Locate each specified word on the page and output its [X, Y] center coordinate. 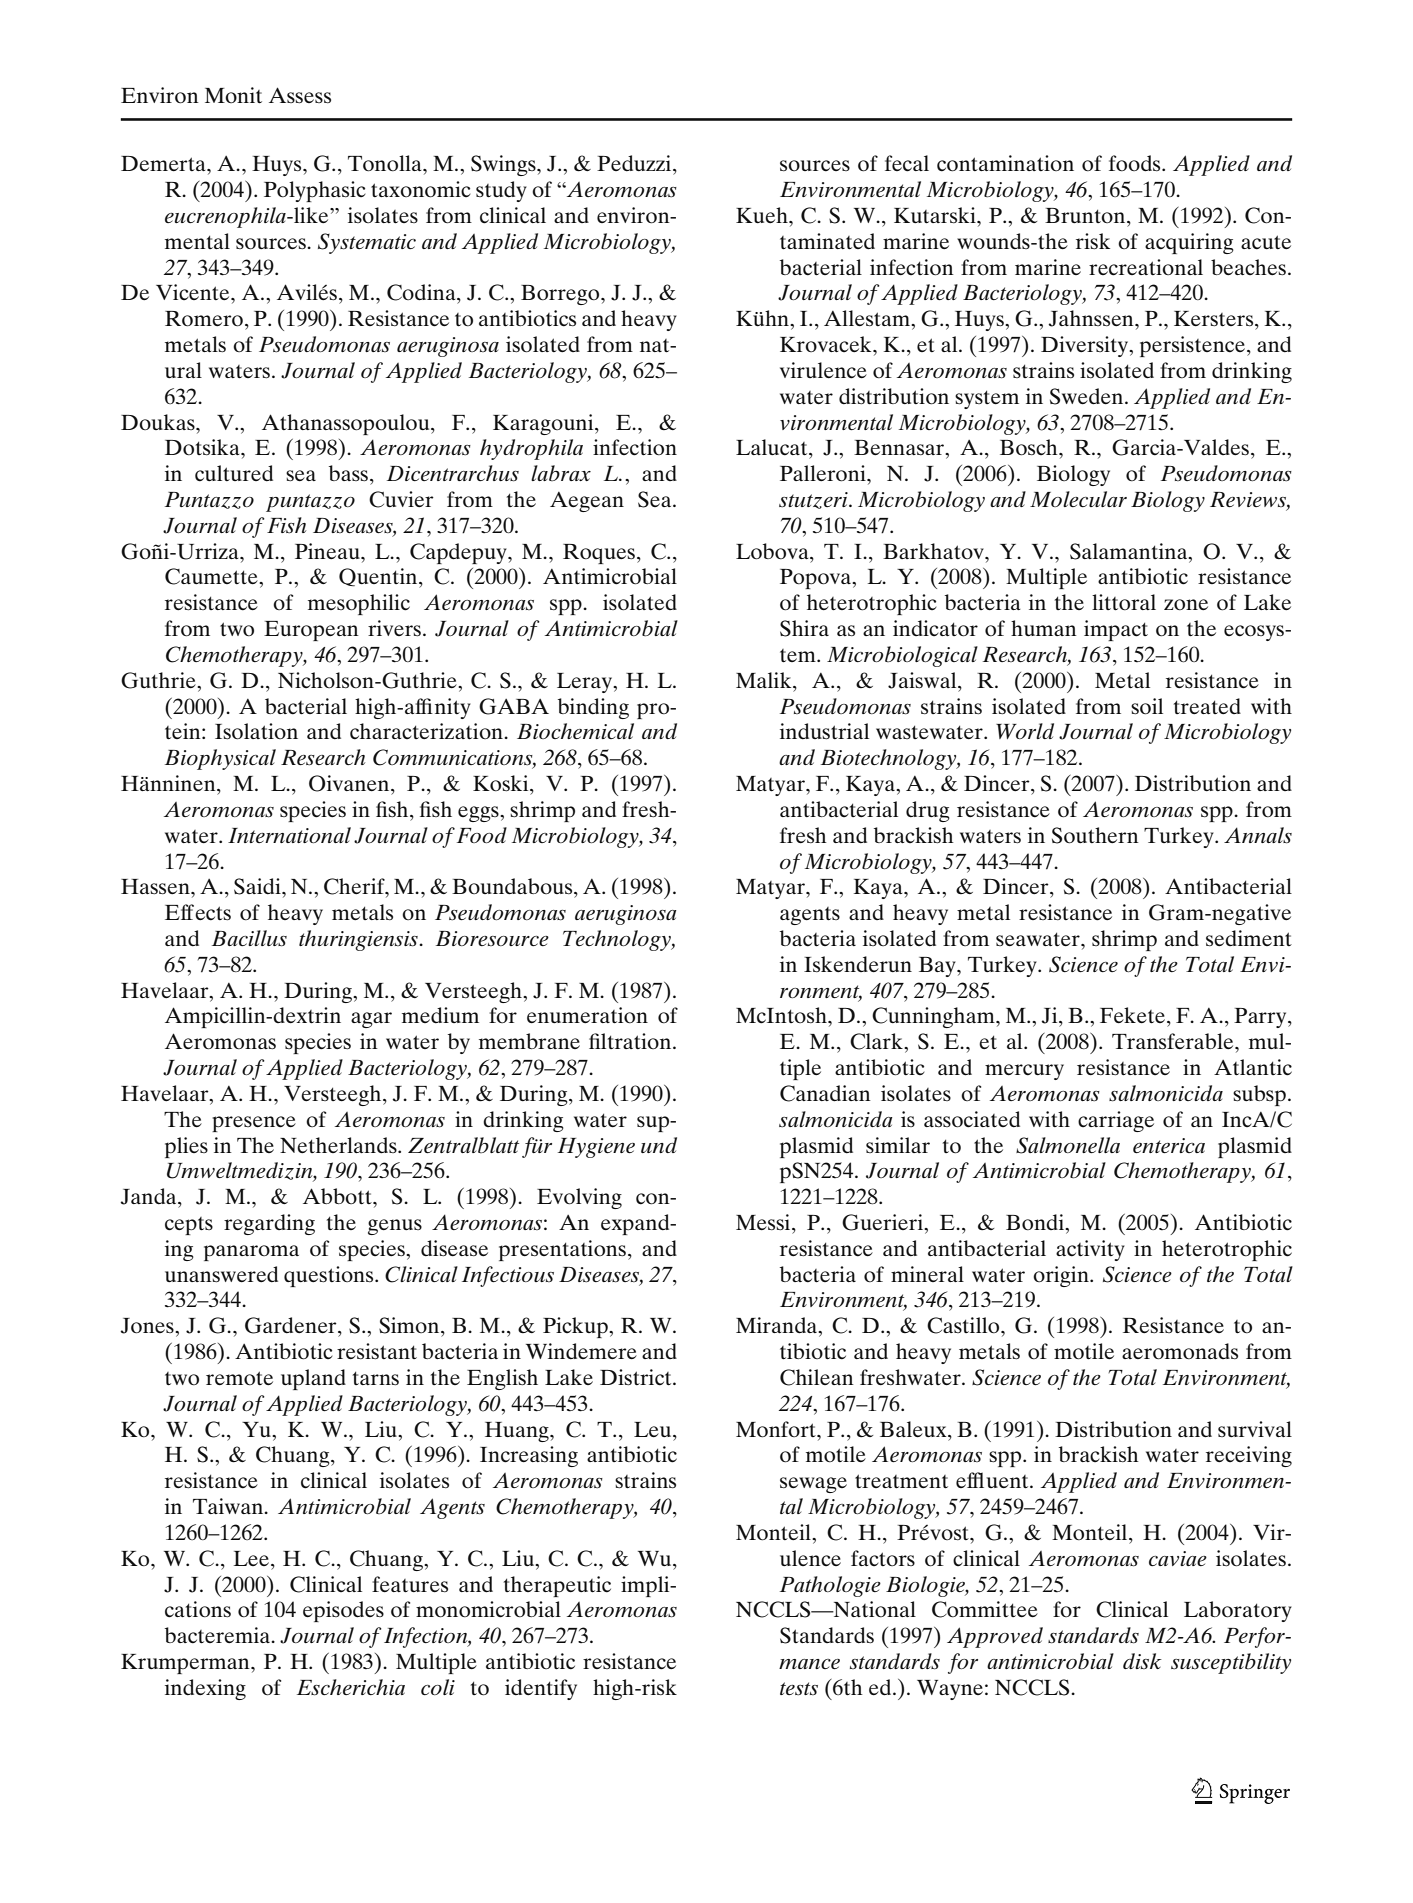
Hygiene [596, 1148]
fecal [907, 163]
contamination [1005, 163]
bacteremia [219, 1635]
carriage [1116, 1121]
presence [254, 1124]
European [311, 631]
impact [1116, 630]
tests [799, 1689]
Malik [765, 680]
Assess [300, 95]
